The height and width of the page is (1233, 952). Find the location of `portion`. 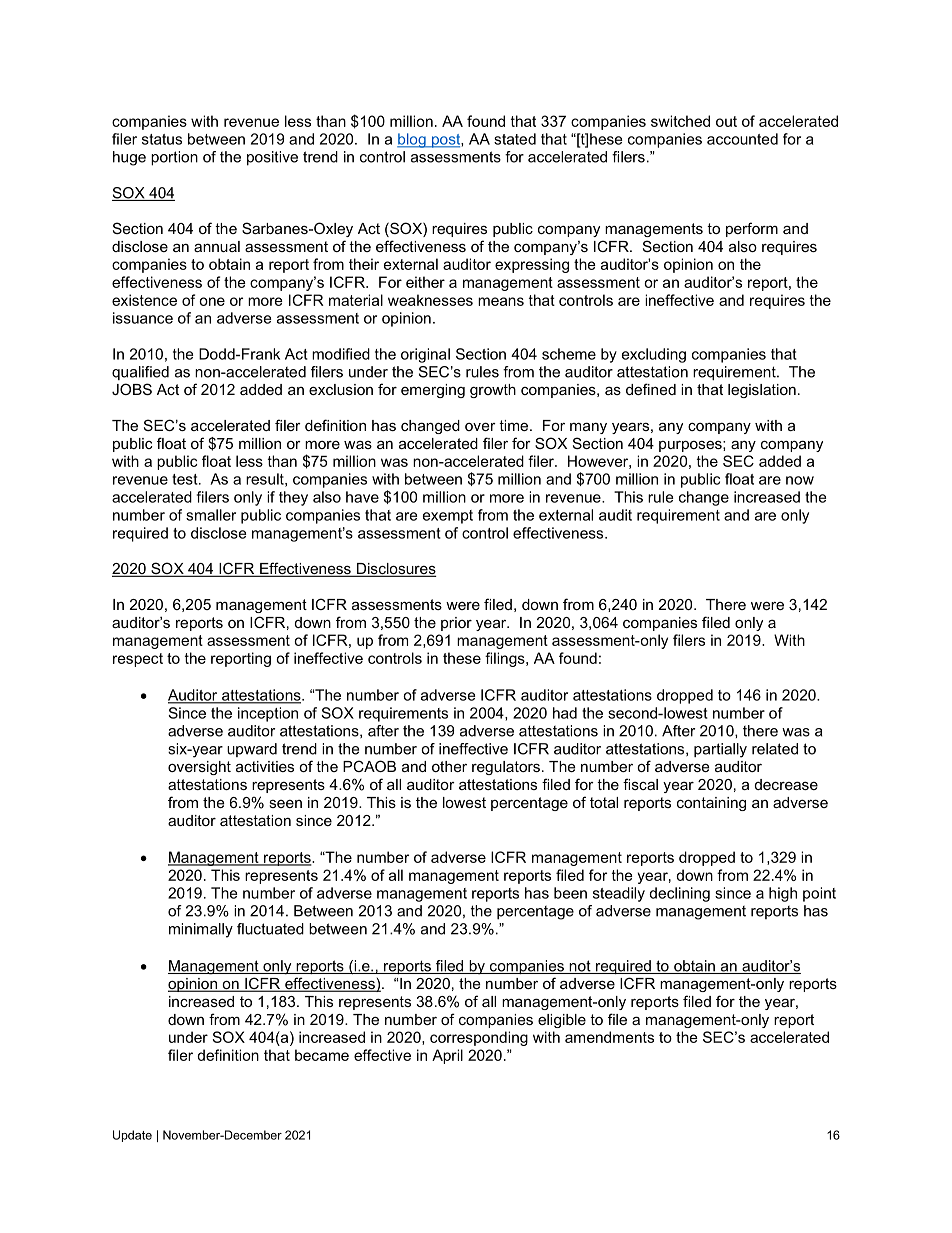

portion is located at coordinates (174, 158).
